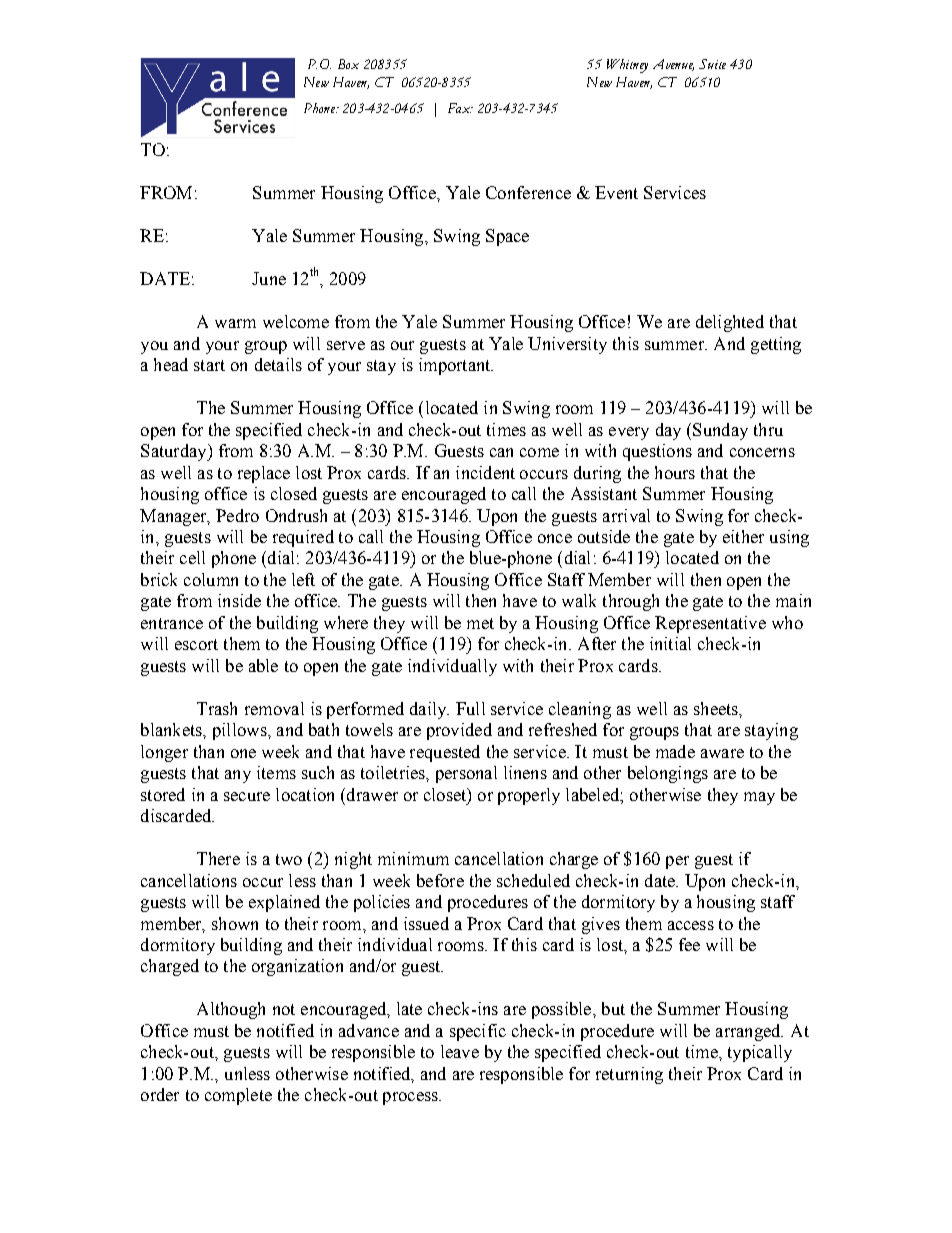  Describe the element at coordinates (238, 1096) in the page. I see `complete` at that location.
